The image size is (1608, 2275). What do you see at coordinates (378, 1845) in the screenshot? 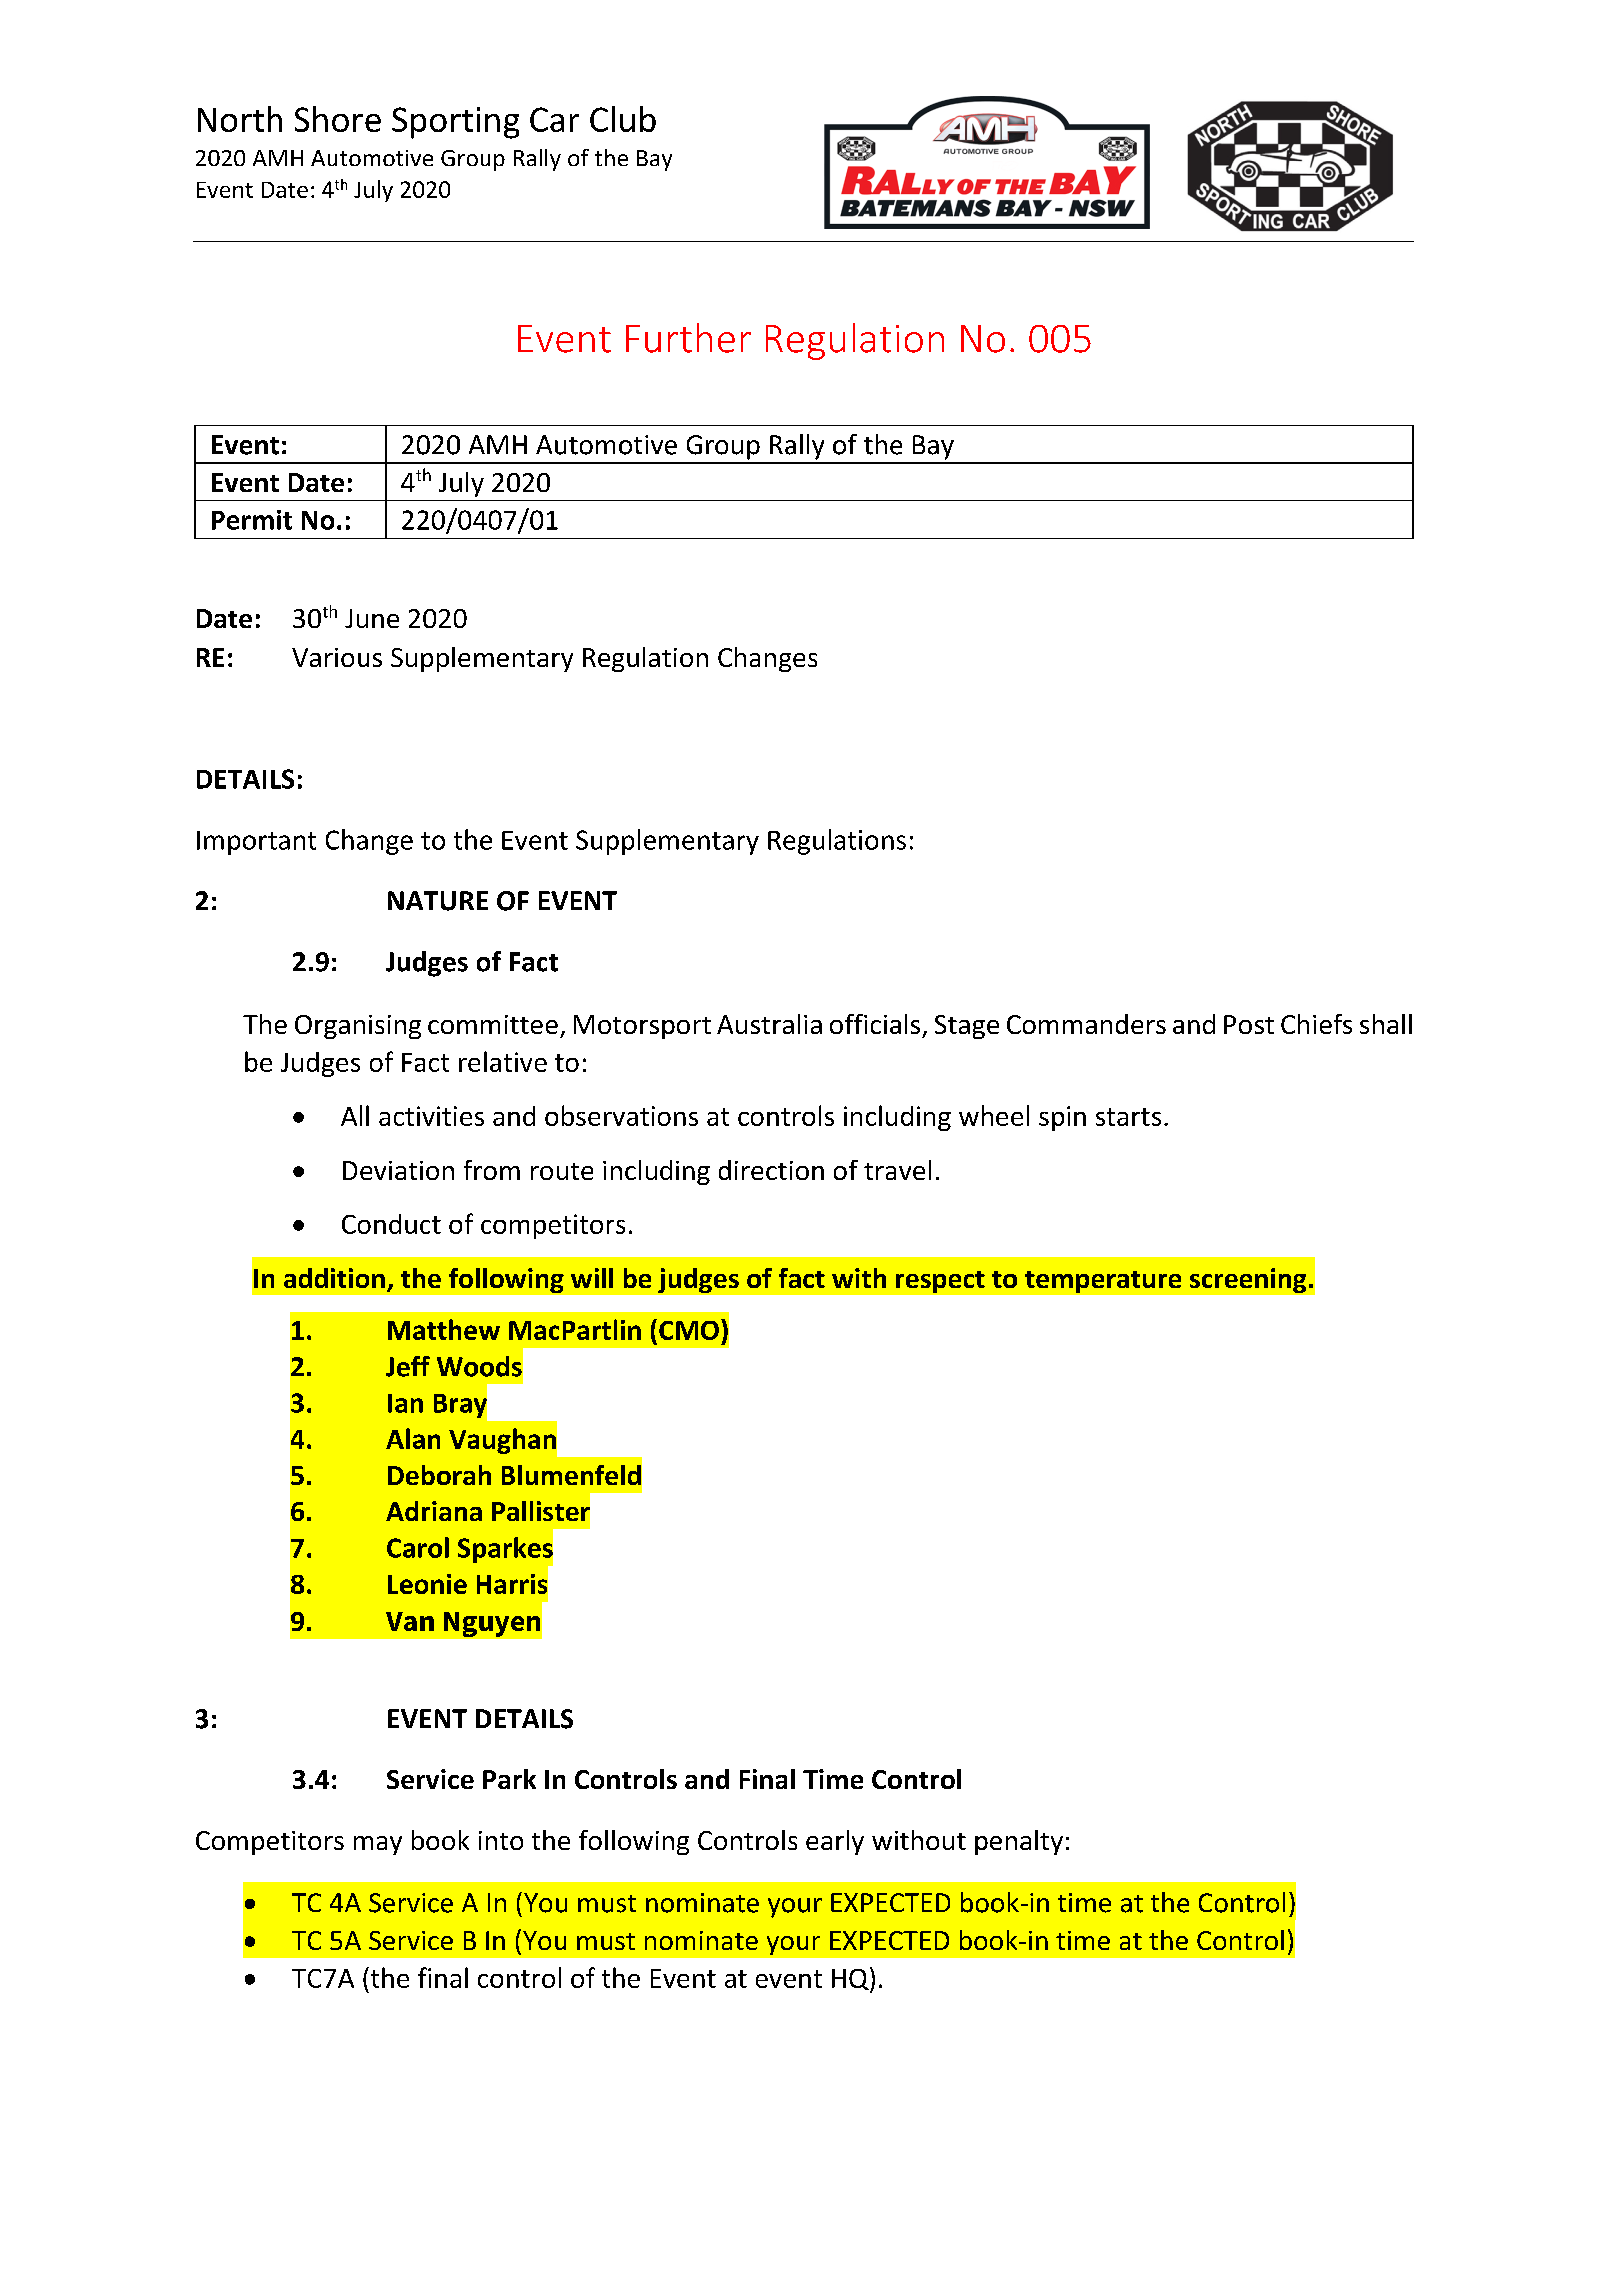
I see `may` at bounding box center [378, 1845].
